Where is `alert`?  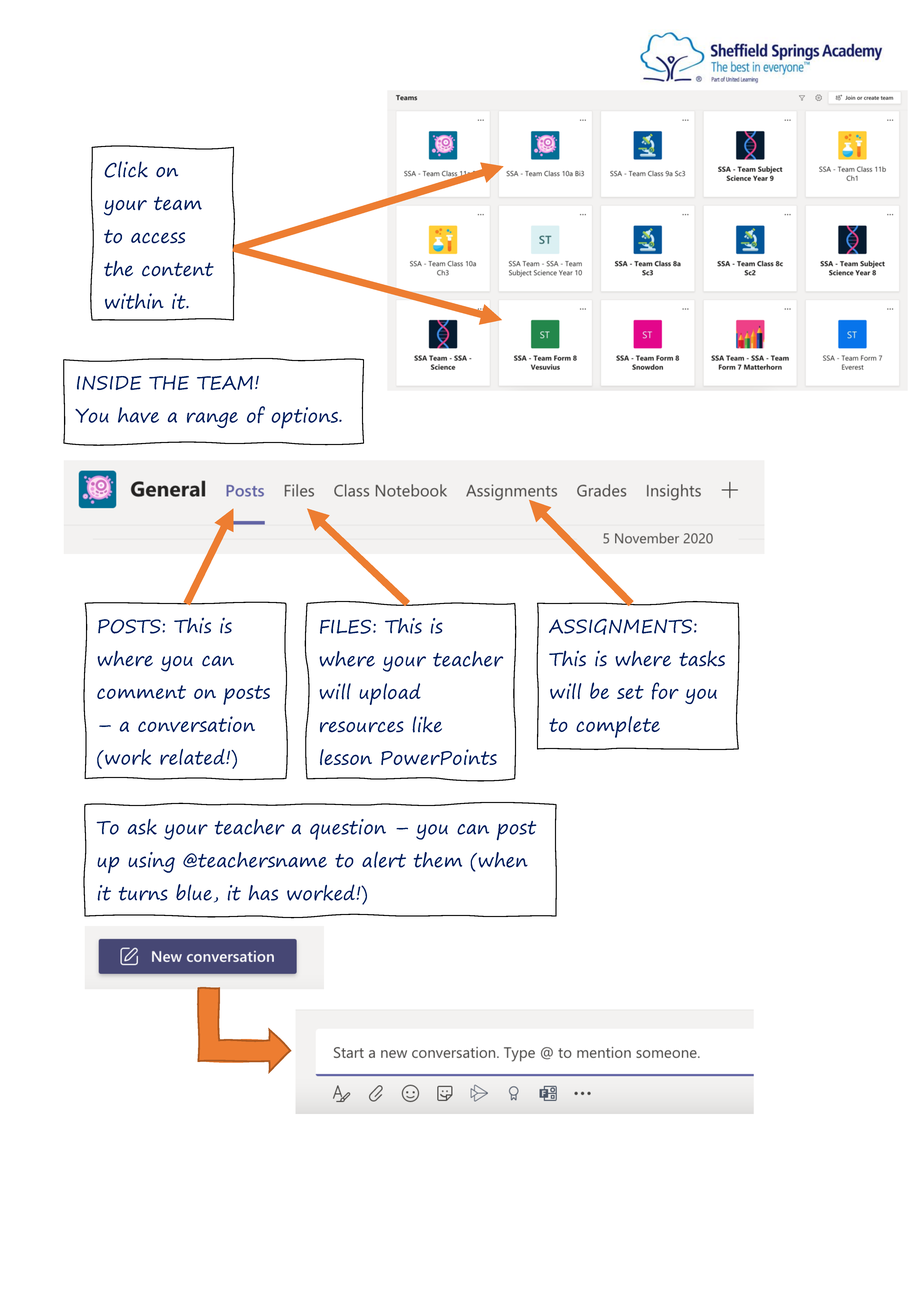 alert is located at coordinates (384, 859).
